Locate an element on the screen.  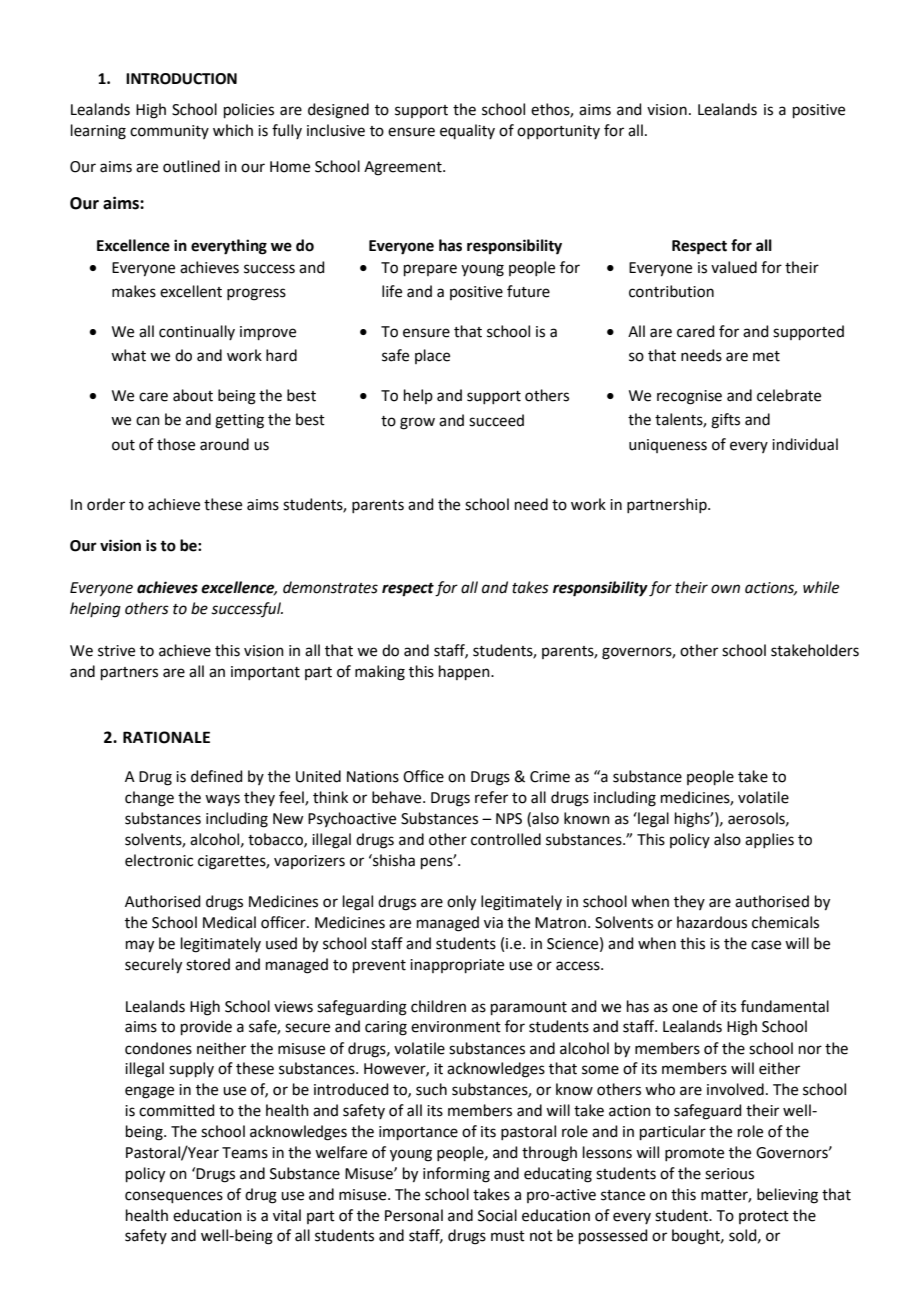
equality is located at coordinates (467, 131).
